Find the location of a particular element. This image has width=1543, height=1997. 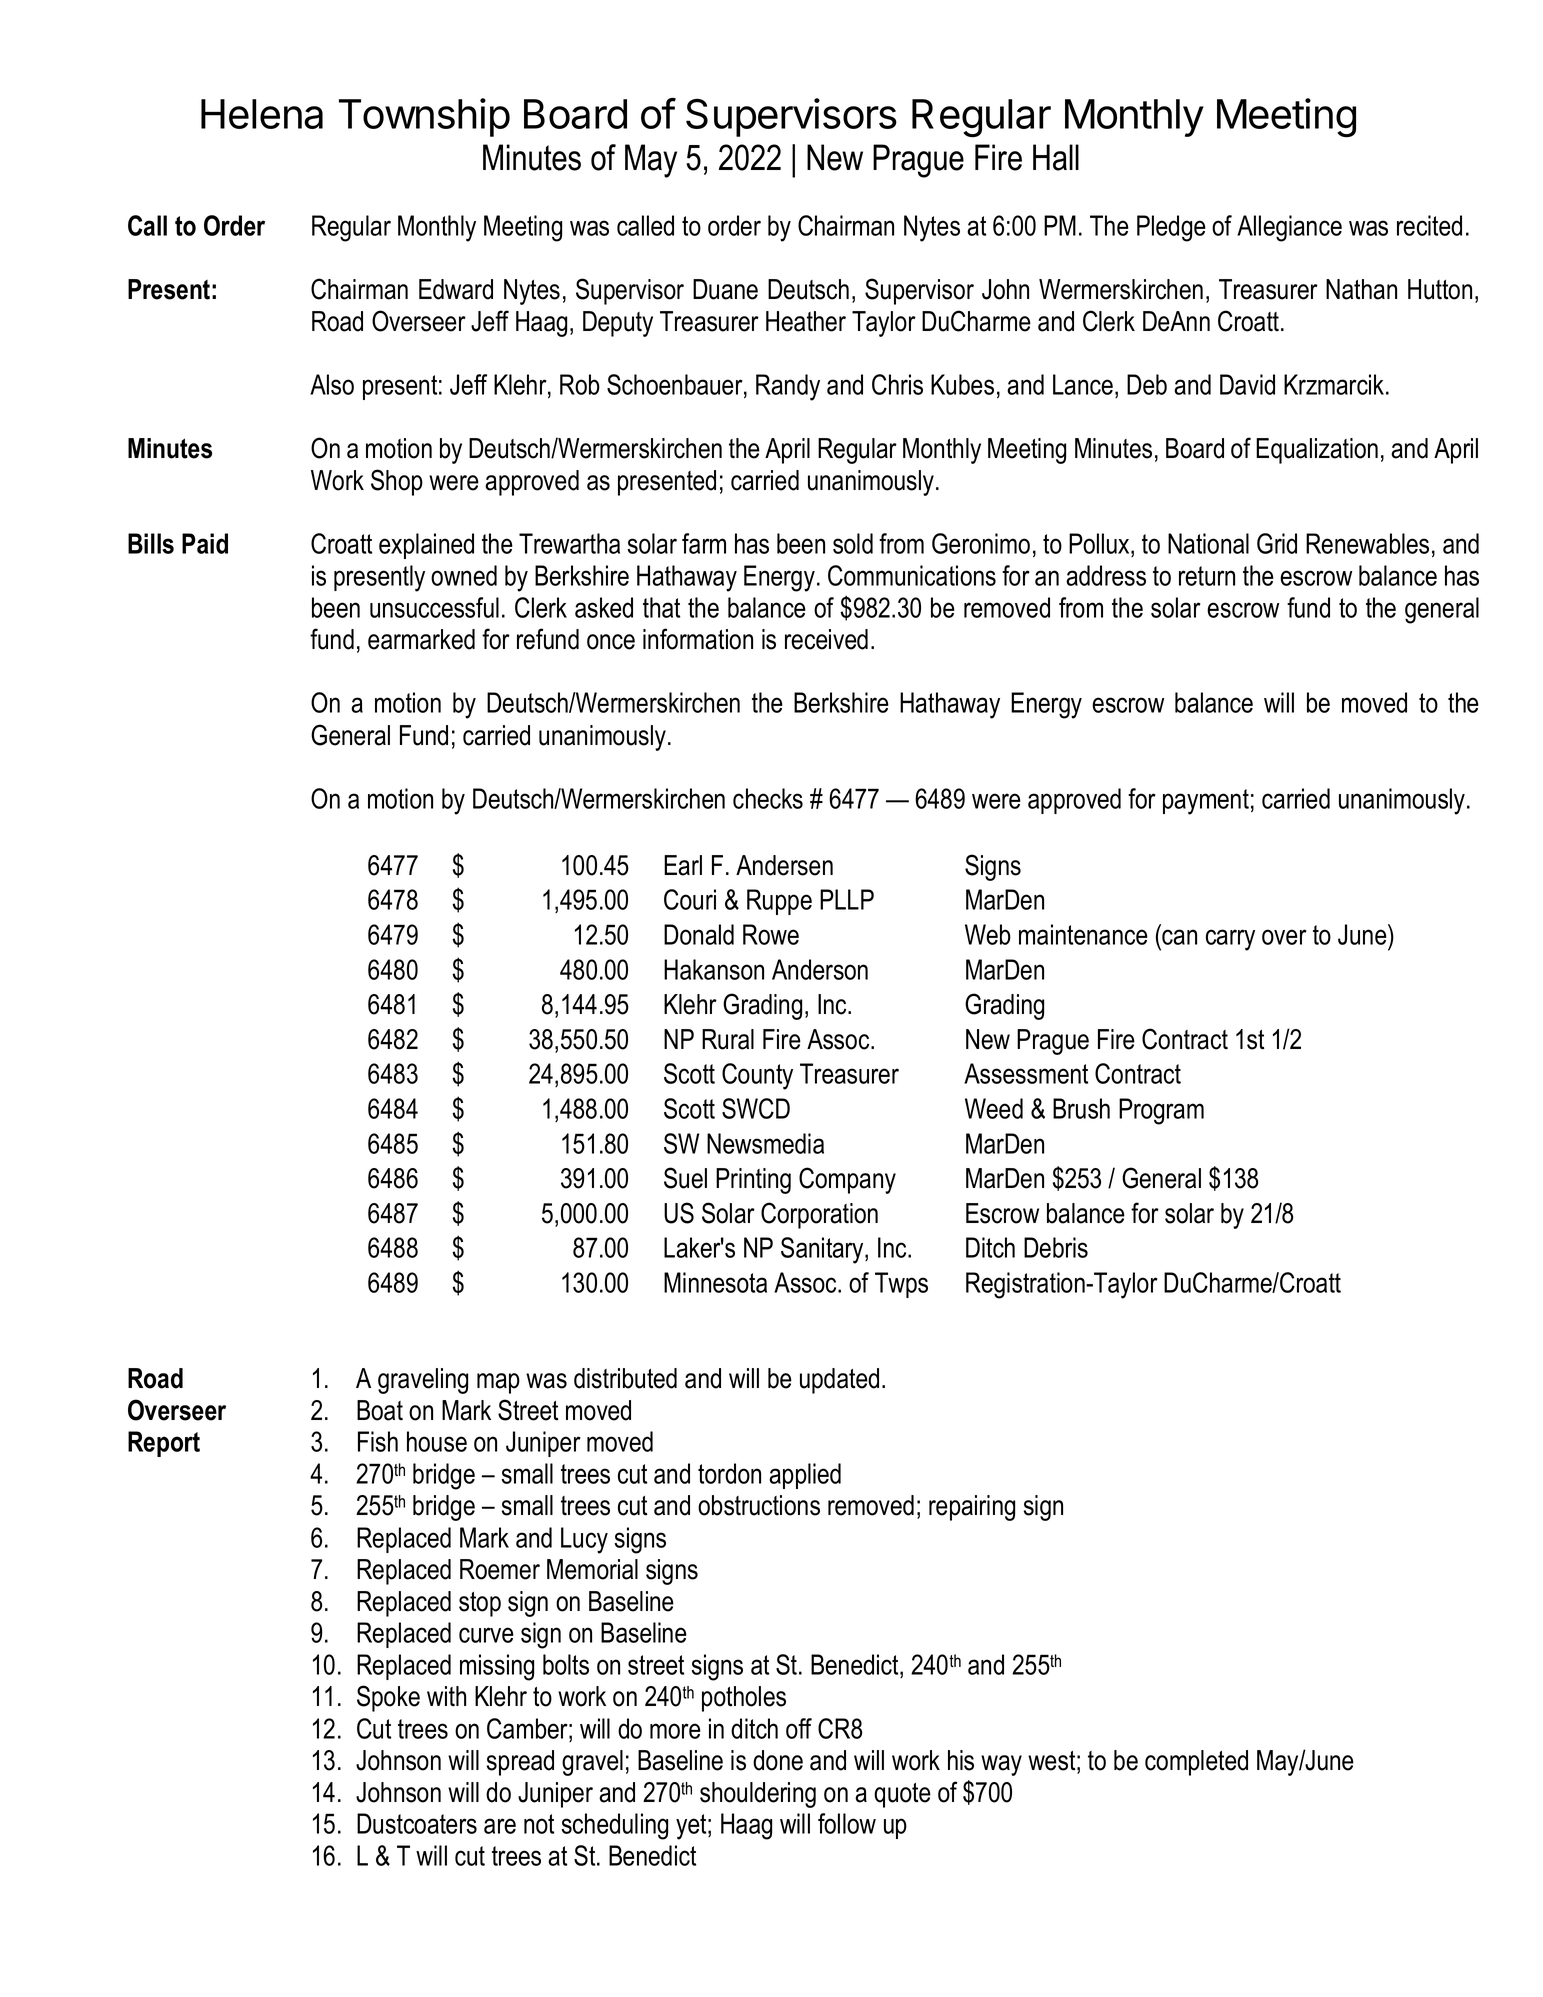

Duane is located at coordinates (725, 289).
